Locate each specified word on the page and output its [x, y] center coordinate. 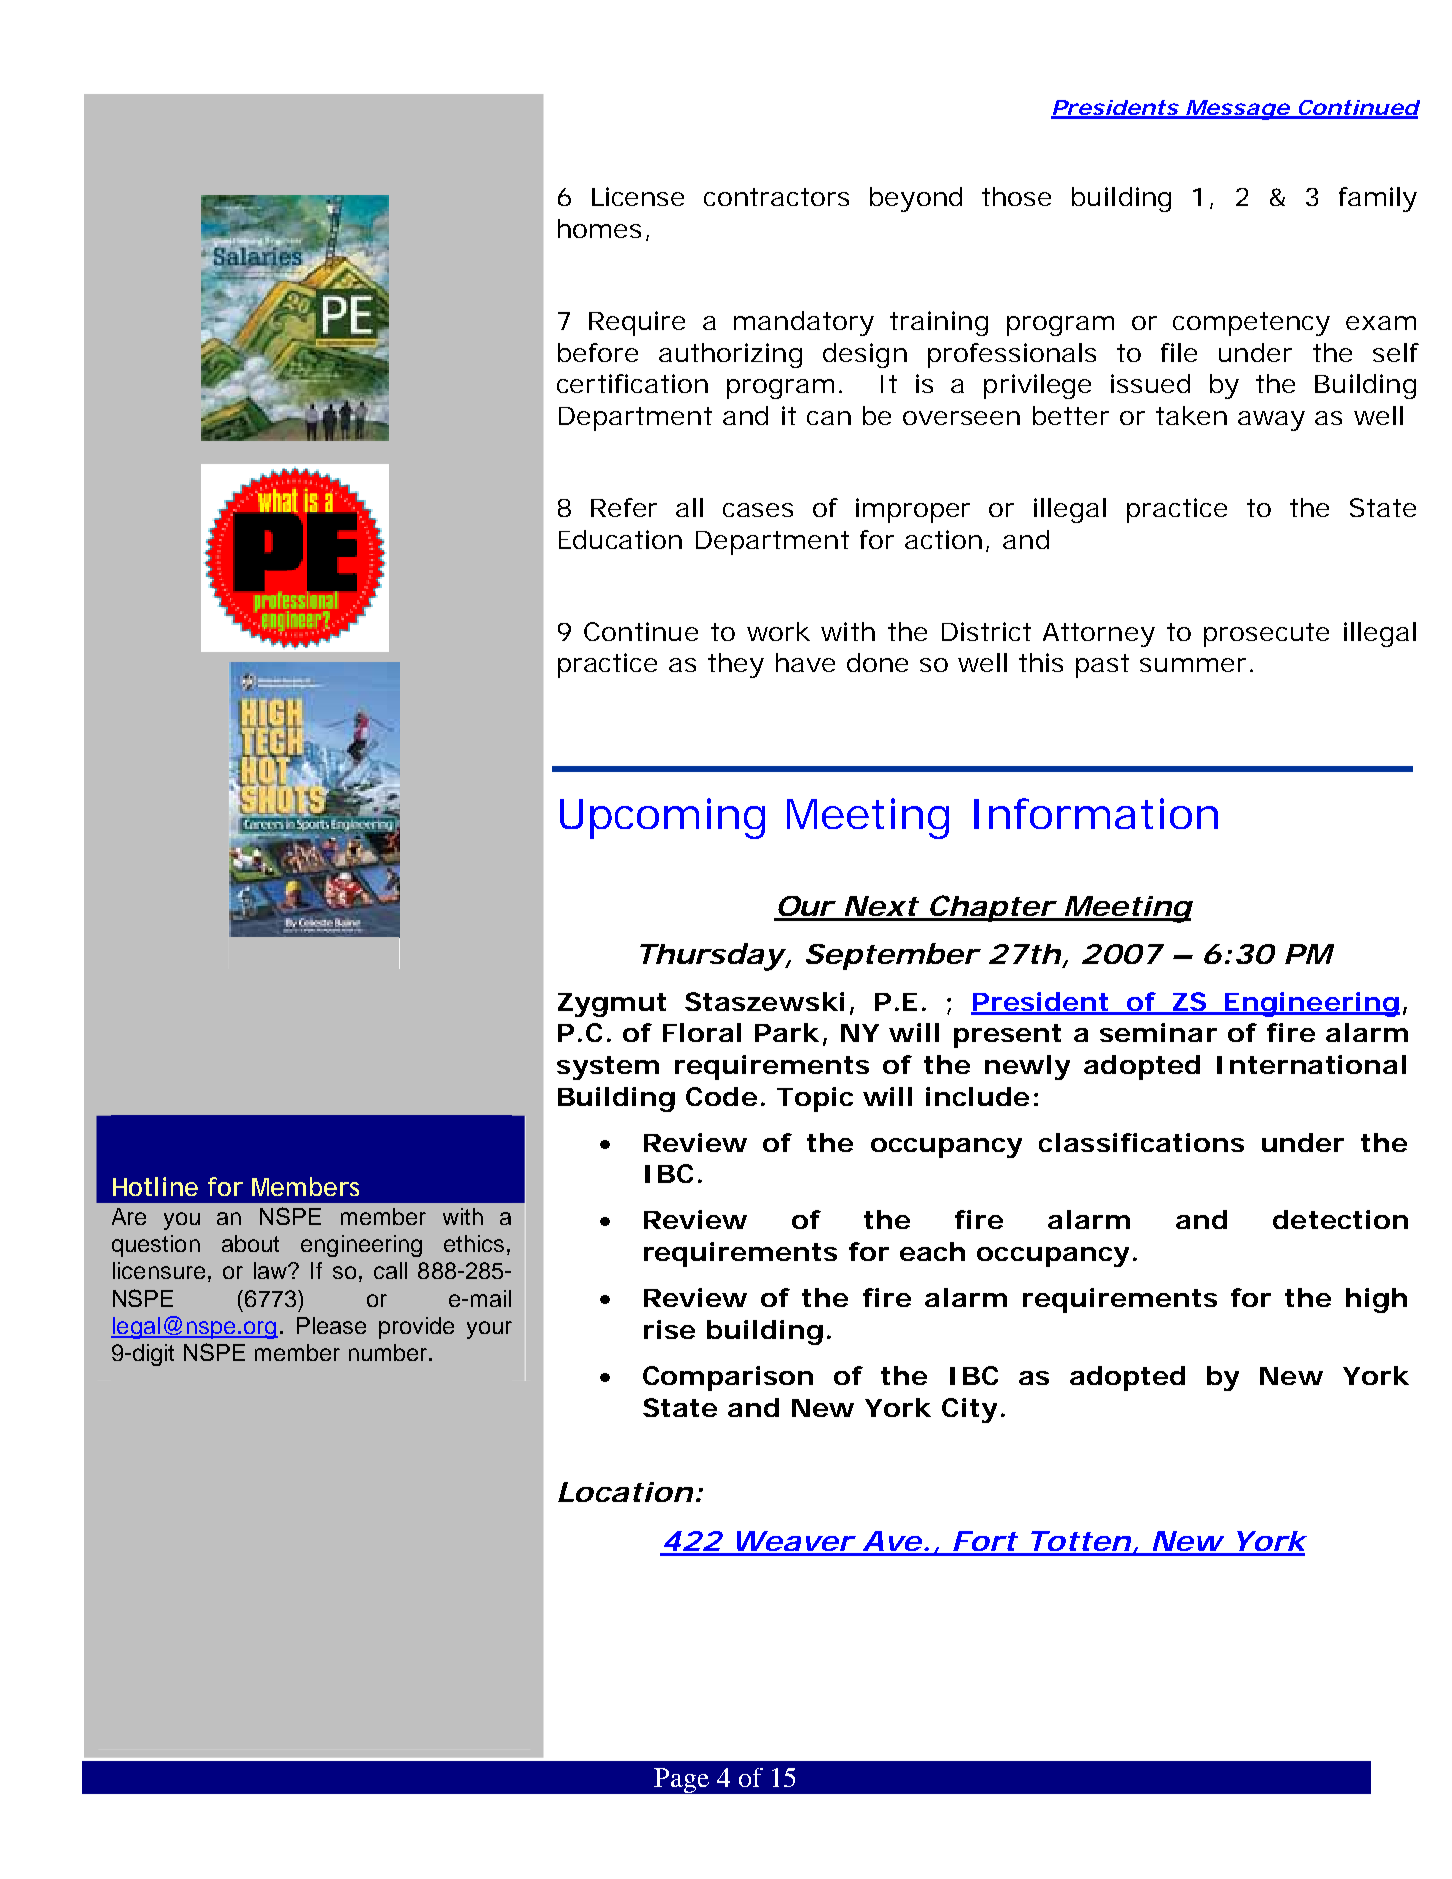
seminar [1158, 1032]
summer [1196, 665]
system [608, 1068]
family [1378, 199]
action [947, 540]
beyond [916, 199]
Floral [702, 1032]
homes [603, 230]
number [389, 1352]
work [778, 631]
